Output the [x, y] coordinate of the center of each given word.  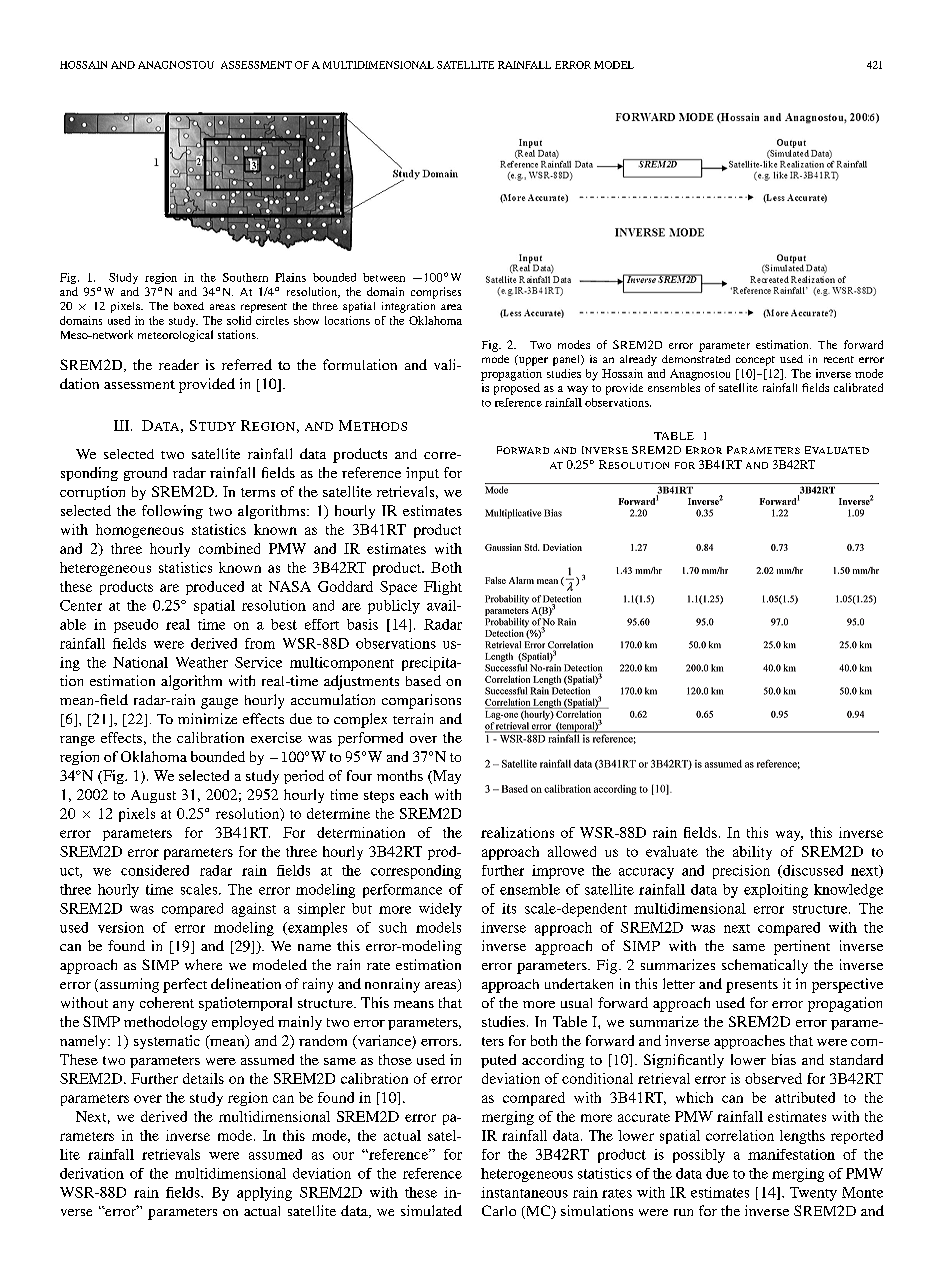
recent [839, 359]
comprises [436, 293]
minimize [207, 718]
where [203, 964]
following [172, 512]
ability [752, 853]
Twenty [813, 1194]
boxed [189, 306]
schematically [765, 966]
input [422, 474]
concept [755, 361]
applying [264, 1194]
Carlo [499, 1210]
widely [440, 910]
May [446, 777]
